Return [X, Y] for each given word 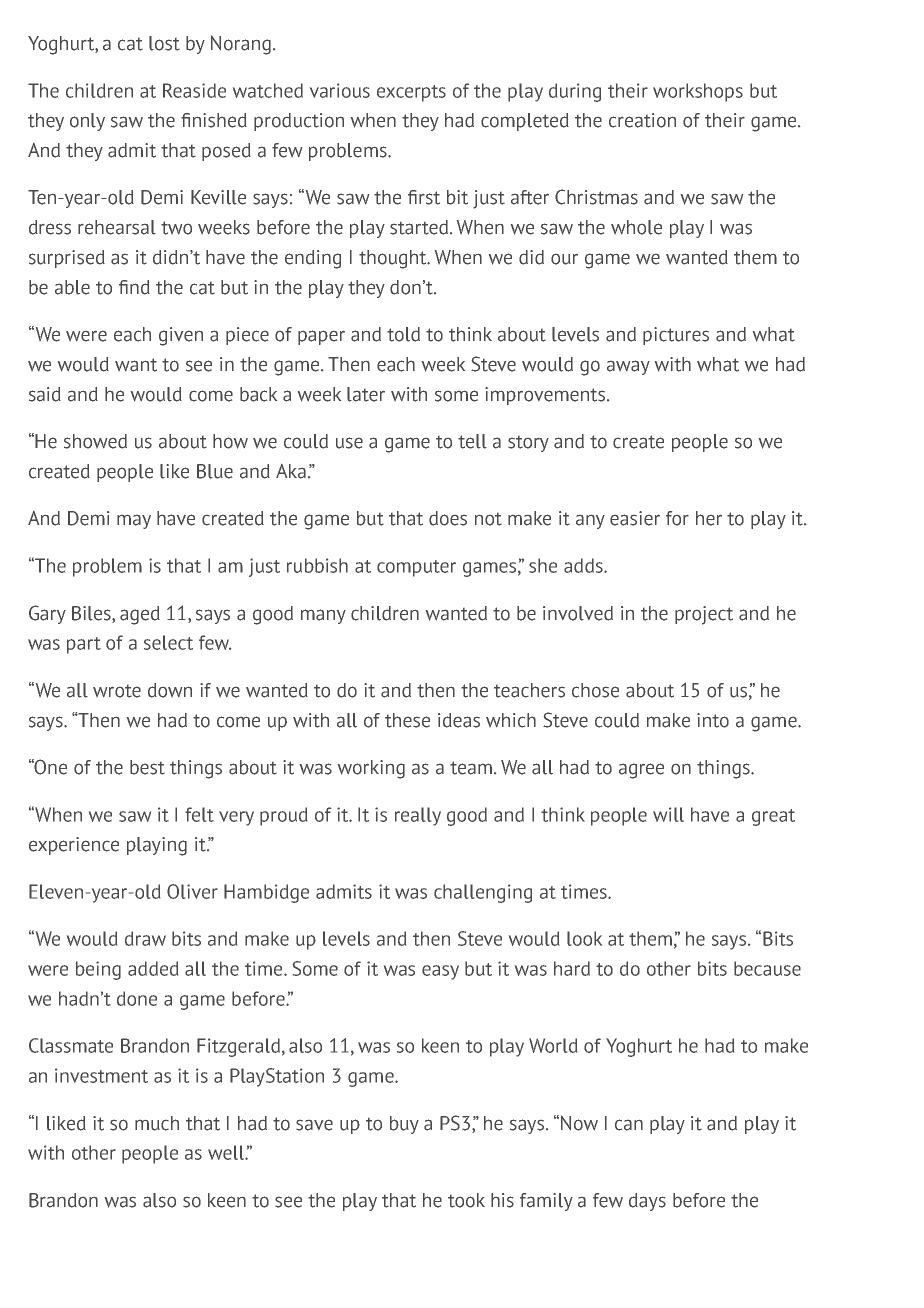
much [157, 1123]
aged [140, 615]
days [647, 1202]
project [704, 615]
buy [404, 1125]
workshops [698, 92]
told [403, 334]
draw [145, 938]
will [668, 814]
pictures [676, 336]
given [181, 336]
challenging [483, 893]
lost [164, 43]
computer [416, 568]
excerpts [411, 93]
